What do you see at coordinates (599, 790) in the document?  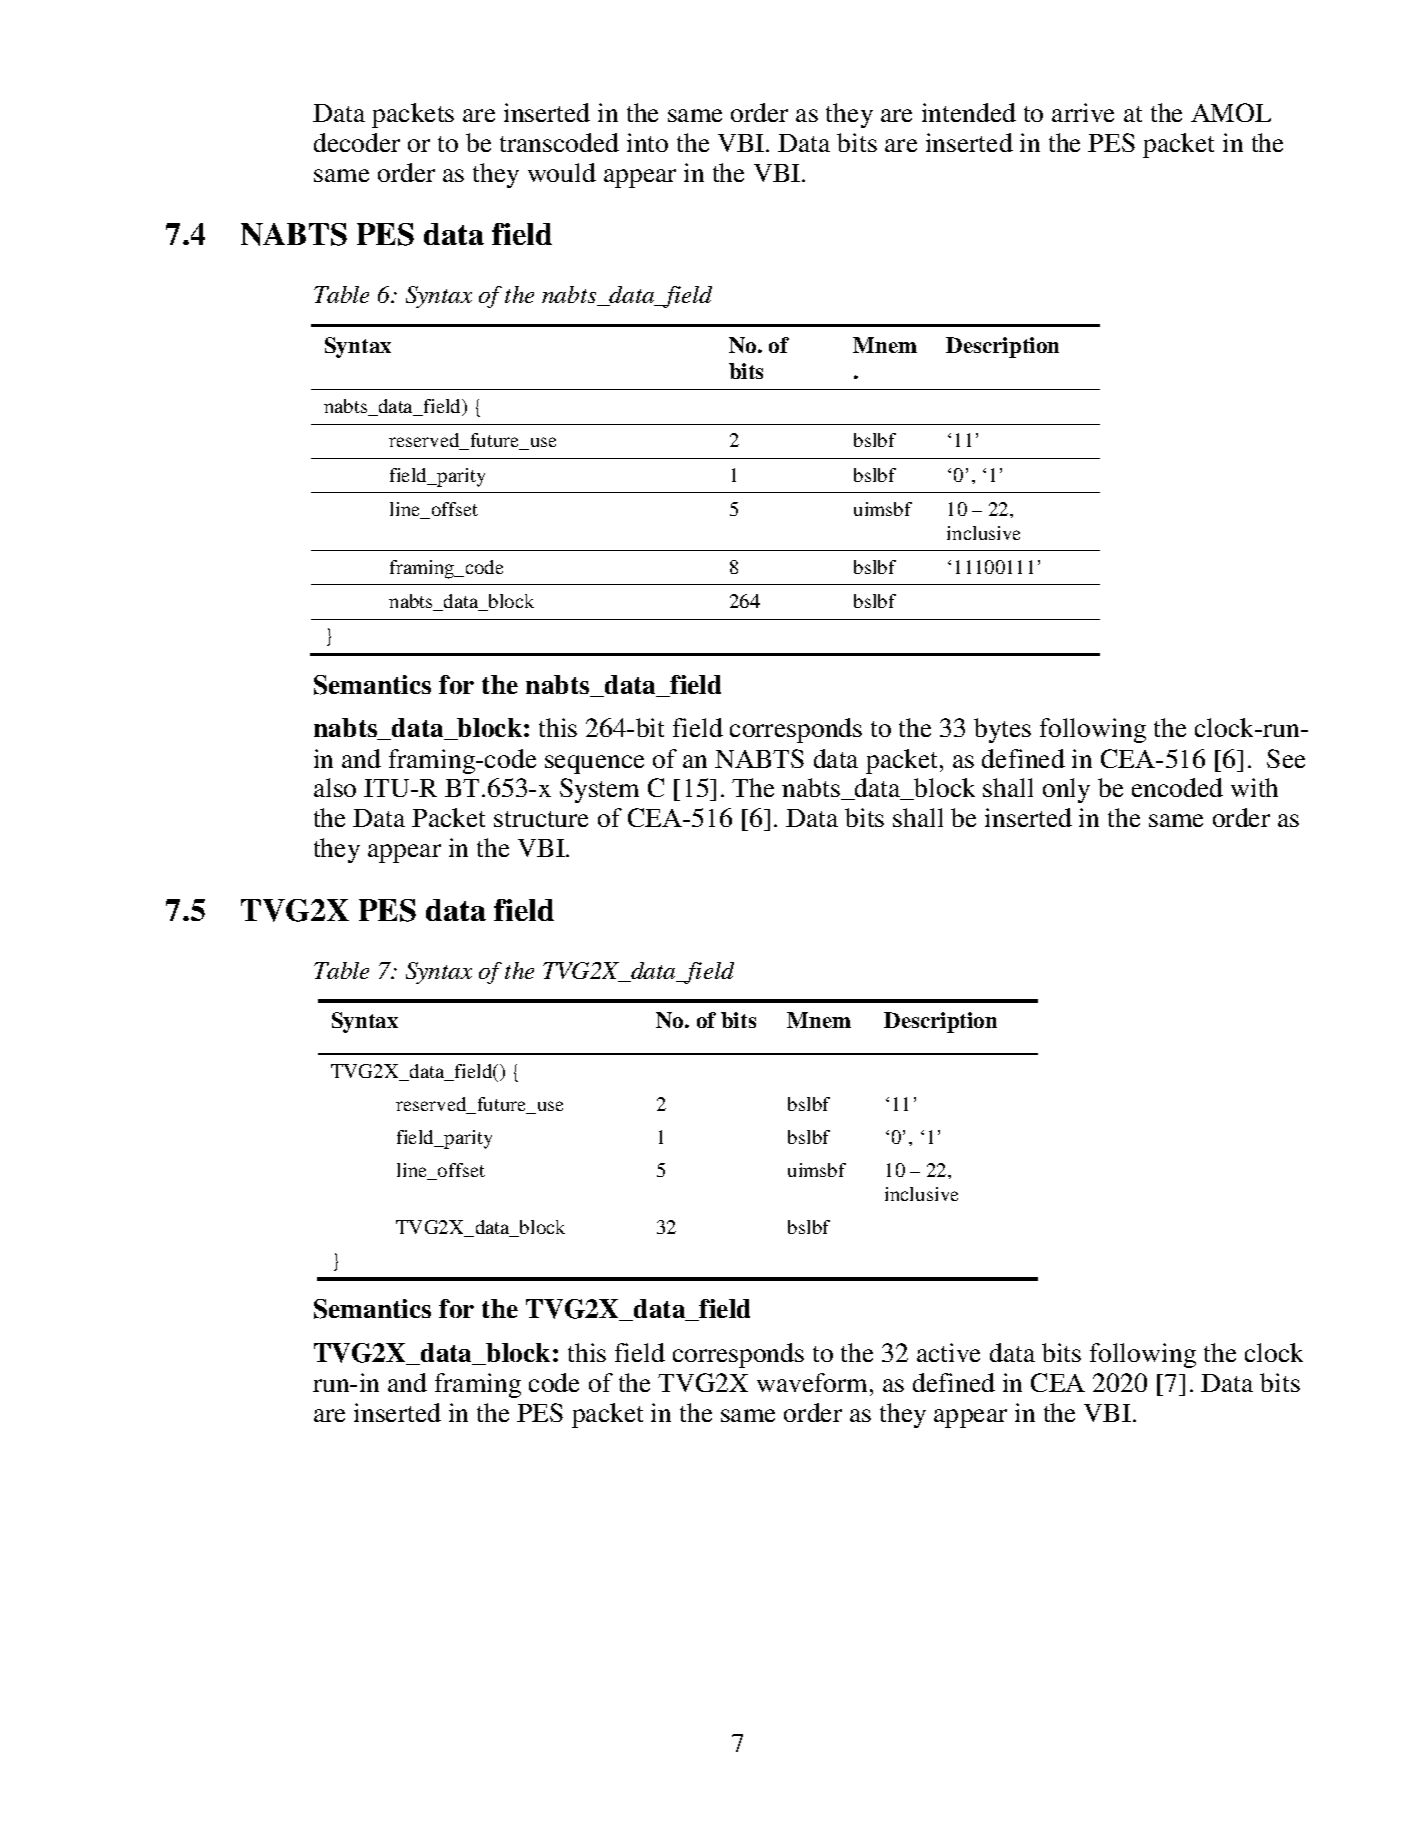 I see `System` at bounding box center [599, 790].
